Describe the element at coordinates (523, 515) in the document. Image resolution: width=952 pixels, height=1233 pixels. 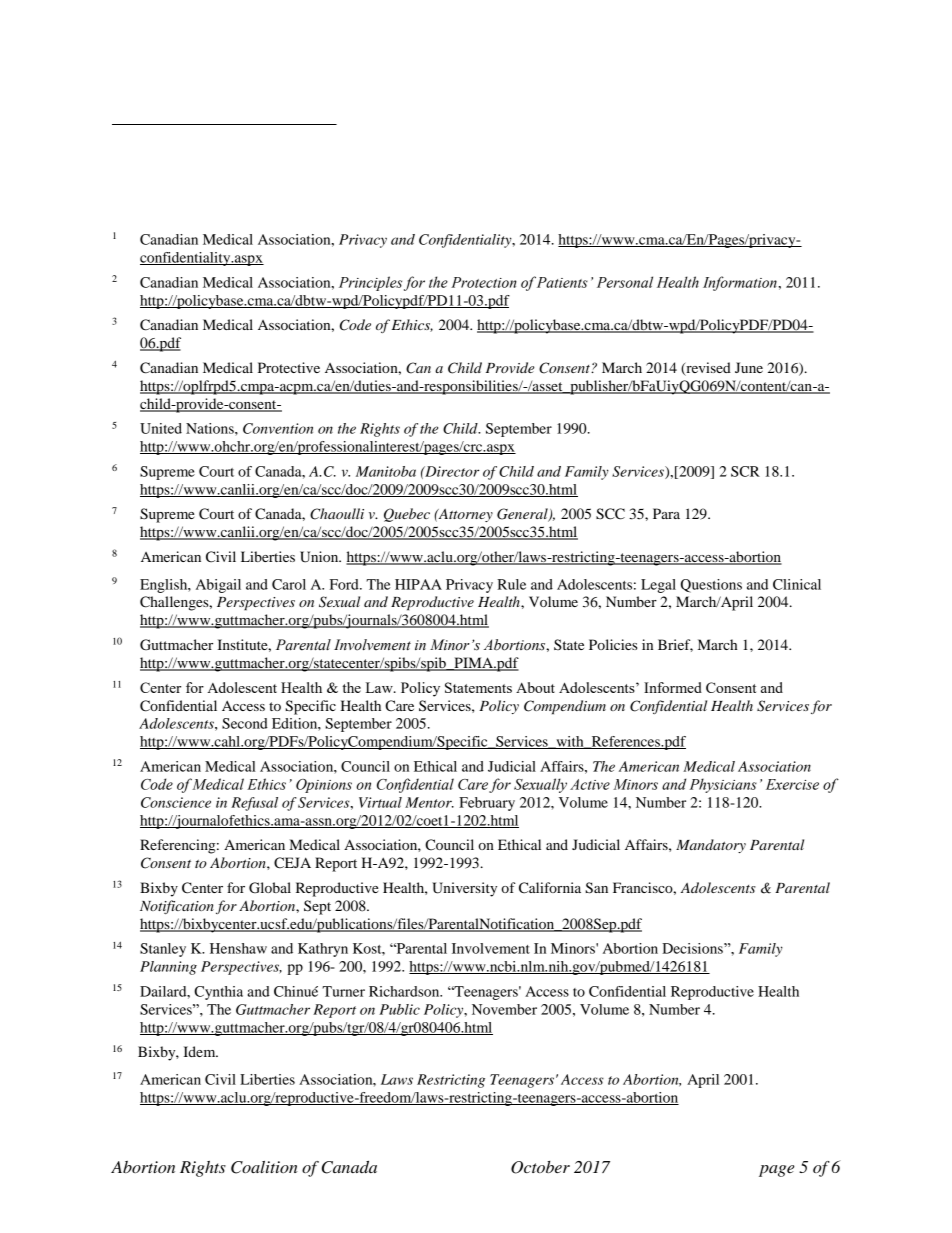
I see `General` at that location.
